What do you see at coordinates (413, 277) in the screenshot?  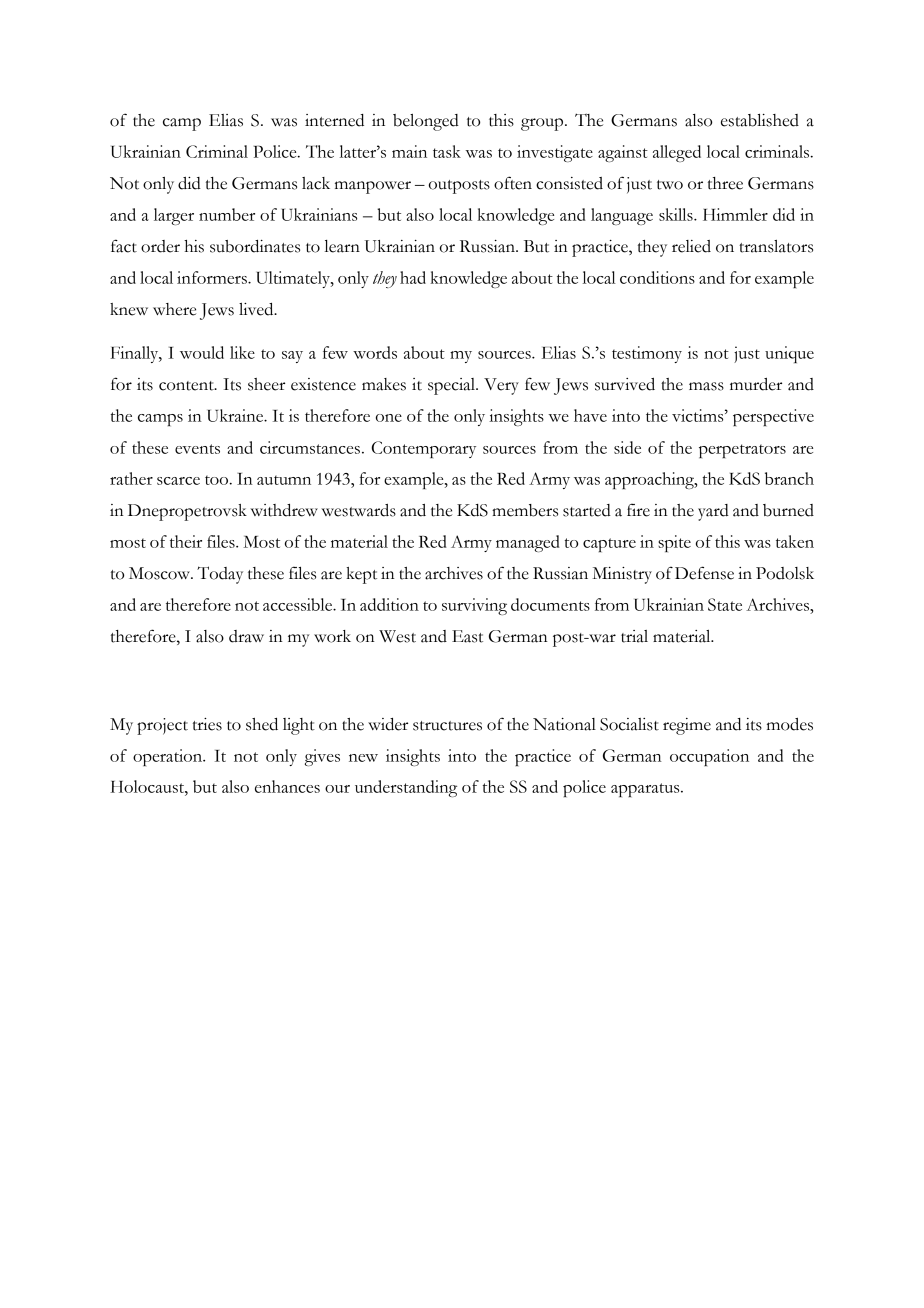 I see `had` at bounding box center [413, 277].
